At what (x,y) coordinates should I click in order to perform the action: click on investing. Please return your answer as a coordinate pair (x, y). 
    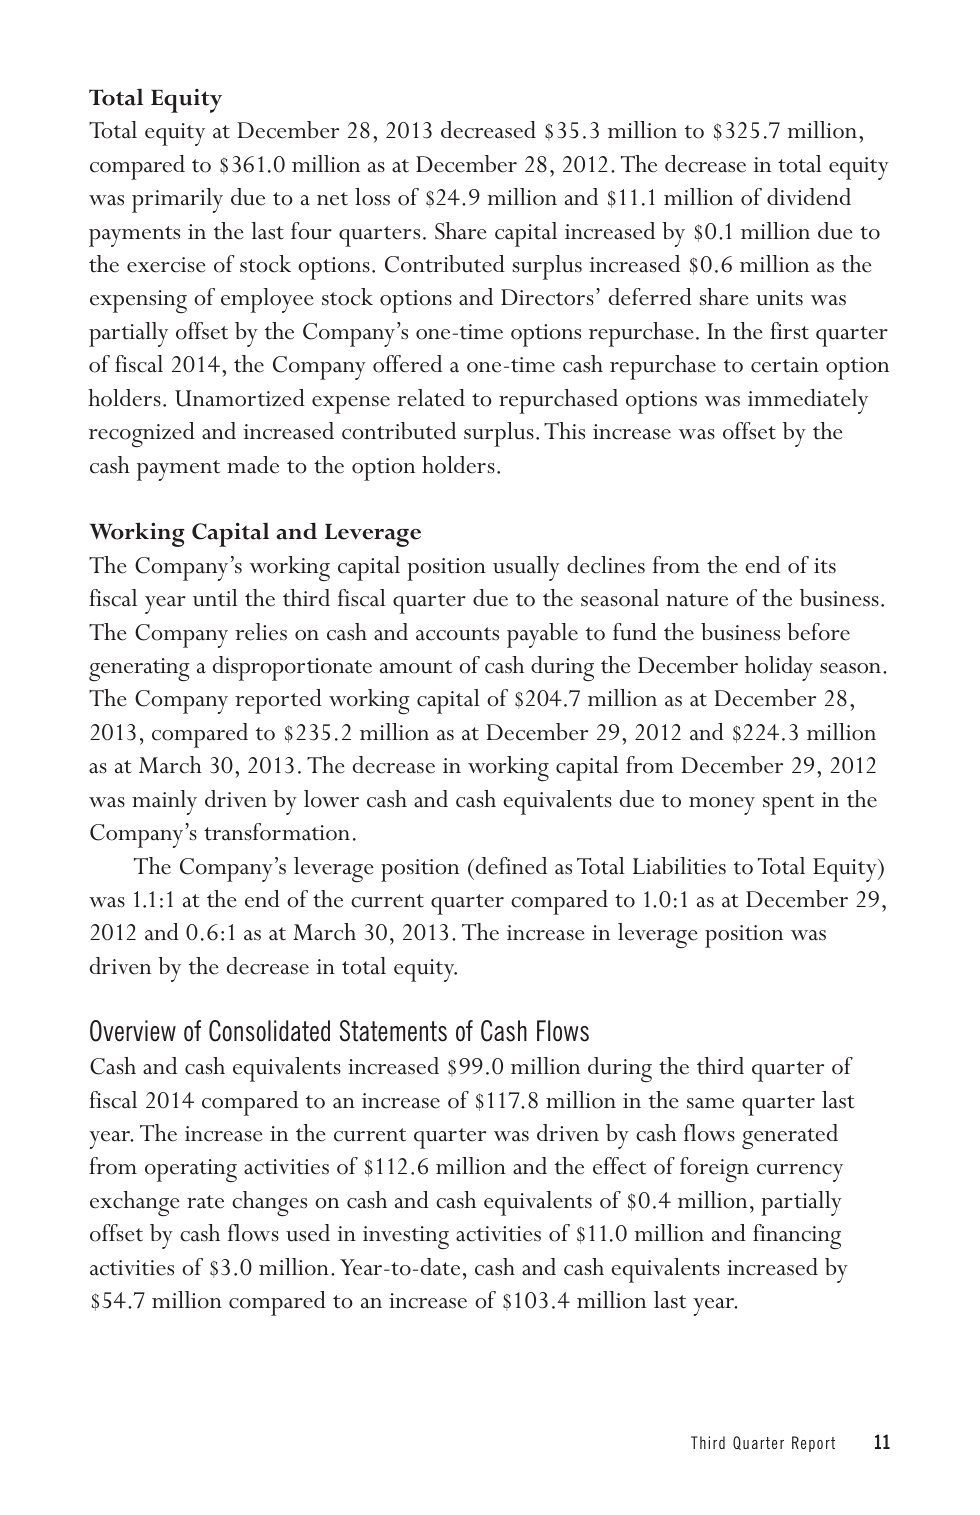
    Looking at the image, I should click on (406, 1237).
